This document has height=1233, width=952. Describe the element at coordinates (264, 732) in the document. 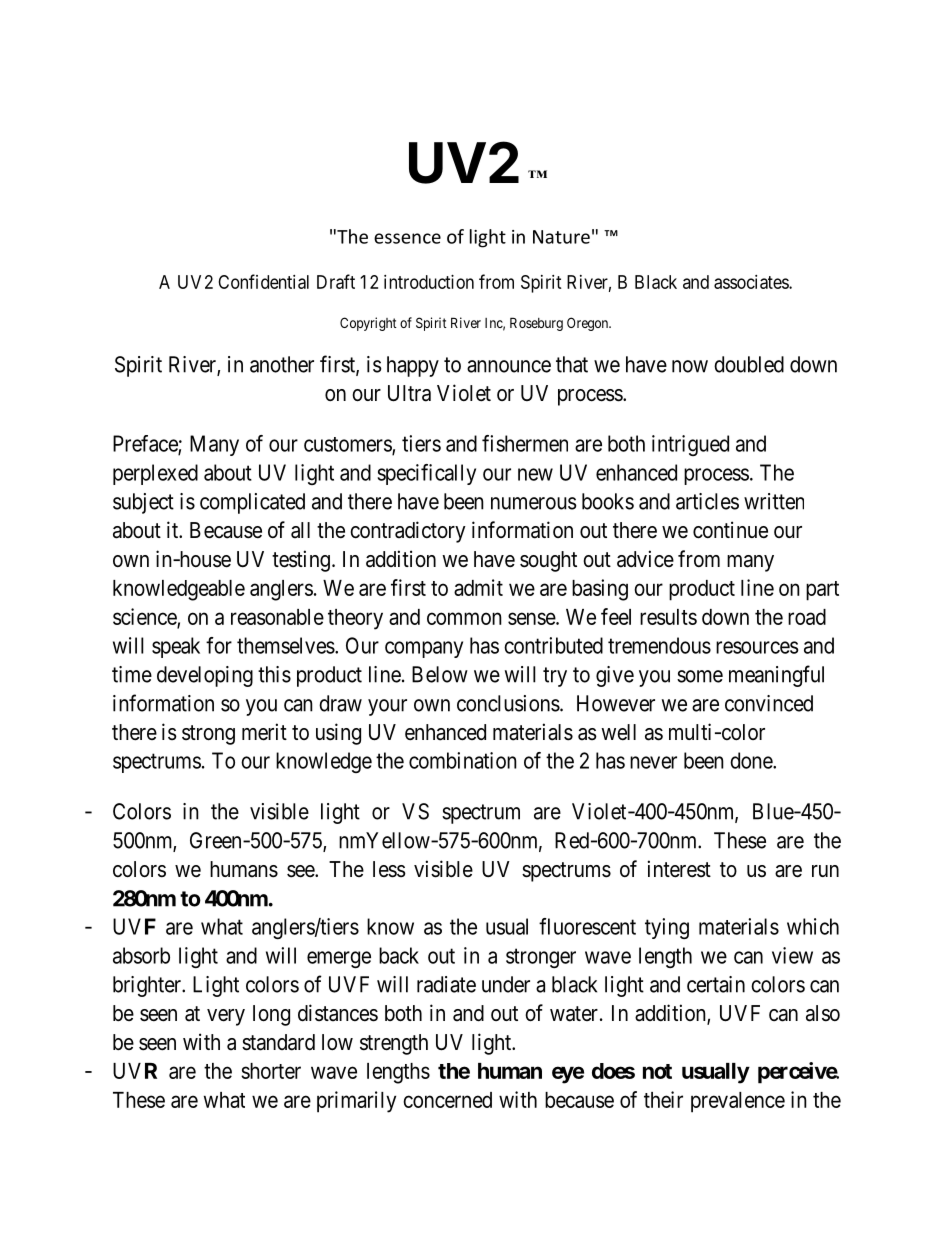

I see `merit` at that location.
